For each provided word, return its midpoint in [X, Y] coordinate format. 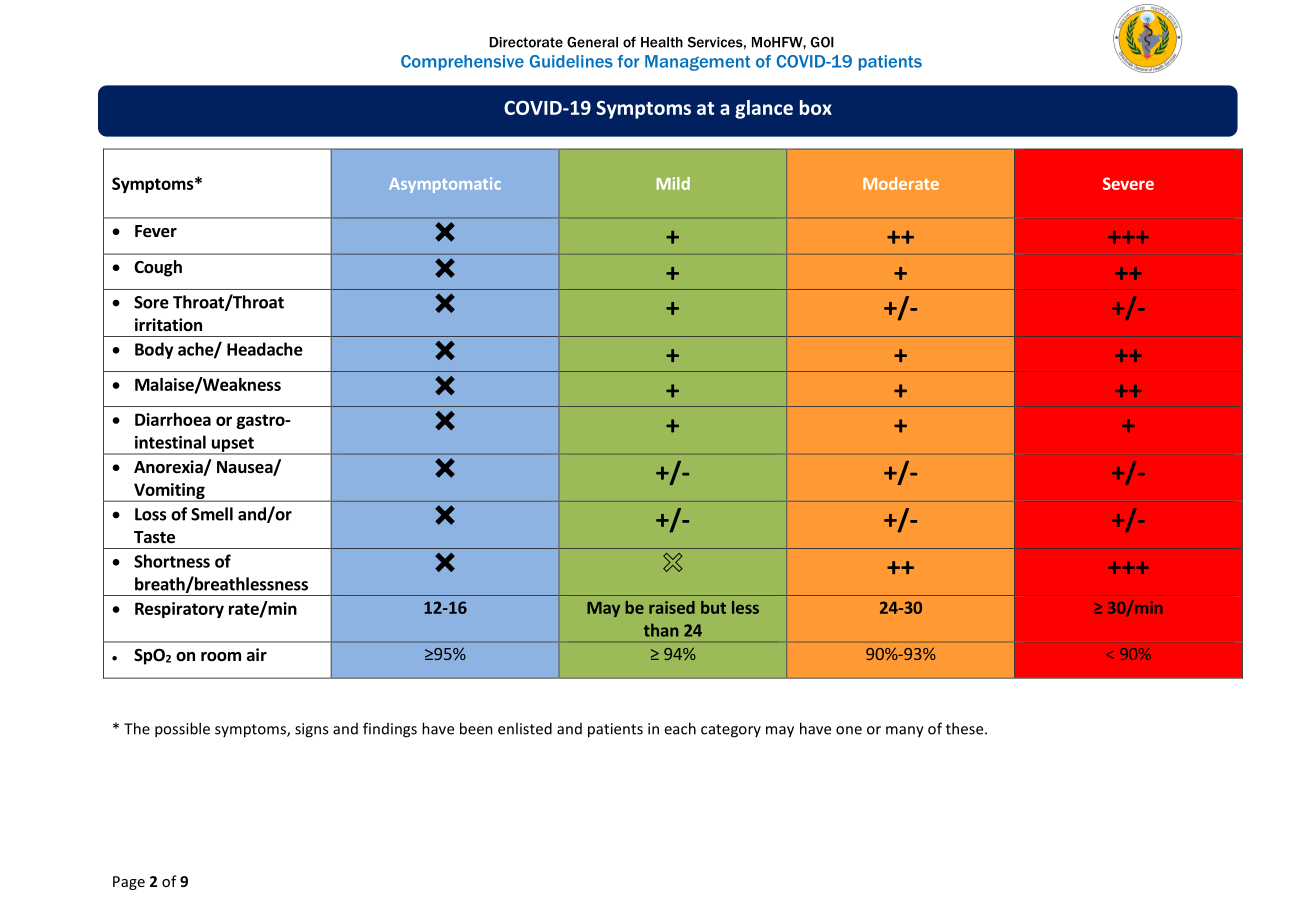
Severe [1128, 183]
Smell [212, 514]
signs [311, 730]
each [680, 728]
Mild [673, 183]
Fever [156, 231]
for [628, 61]
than [661, 630]
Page [129, 883]
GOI [822, 42]
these [966, 728]
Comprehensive [462, 63]
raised [672, 607]
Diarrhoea [173, 419]
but [713, 607]
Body [154, 350]
